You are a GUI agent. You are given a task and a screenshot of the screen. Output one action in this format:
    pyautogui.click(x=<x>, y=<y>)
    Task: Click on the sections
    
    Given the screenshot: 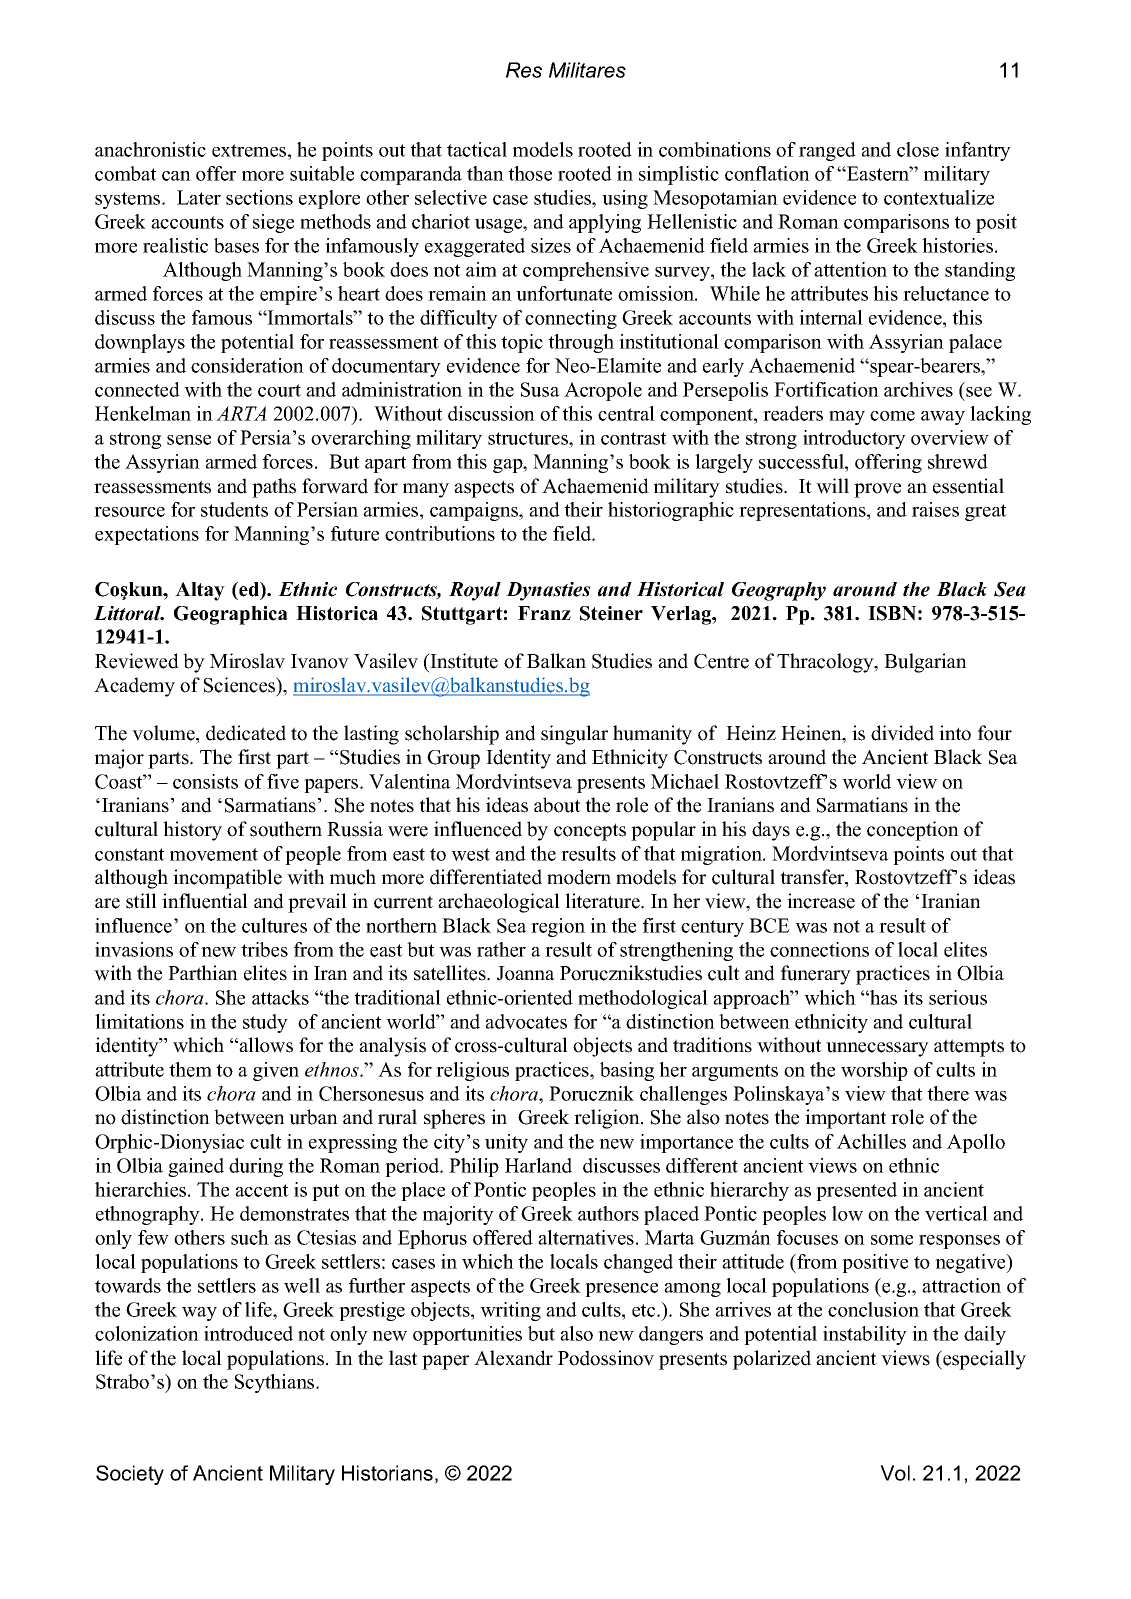 What is the action you would take?
    pyautogui.click(x=259, y=197)
